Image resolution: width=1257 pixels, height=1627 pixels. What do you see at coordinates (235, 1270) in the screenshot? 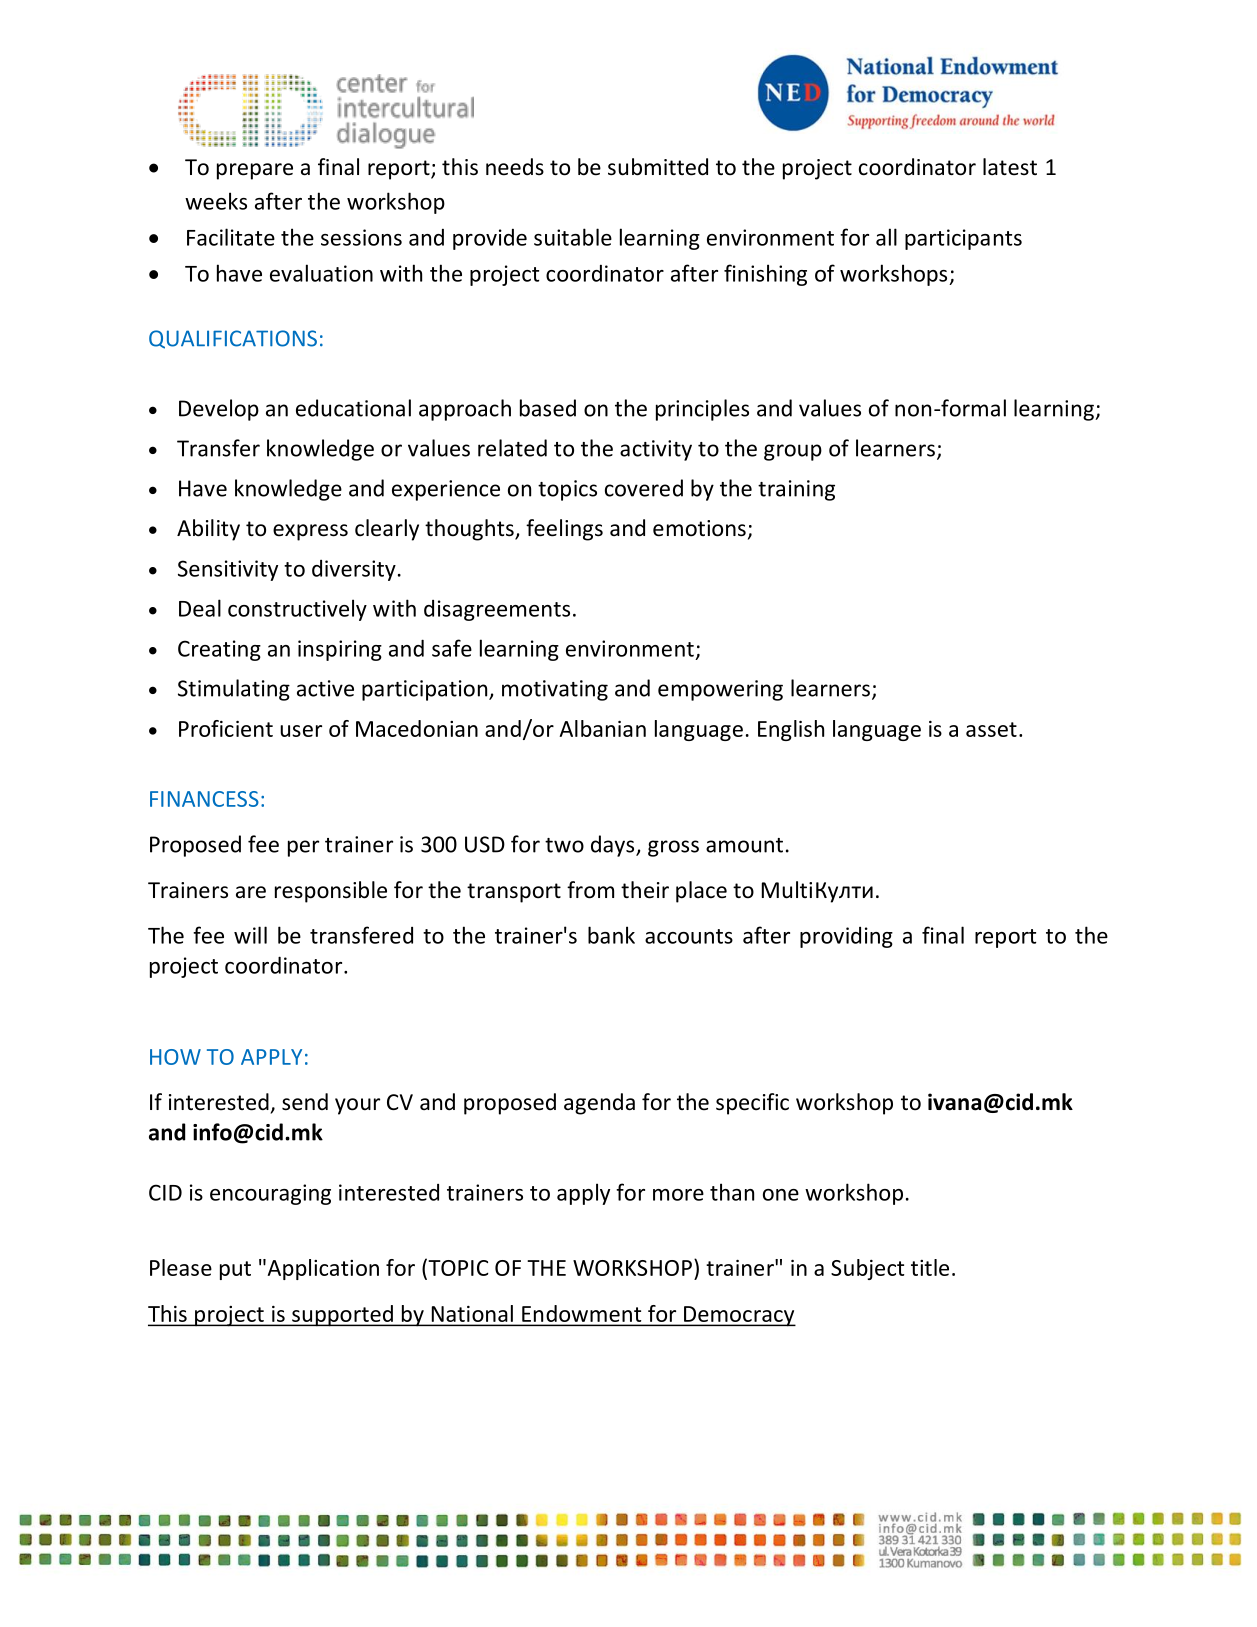
I see `put` at bounding box center [235, 1270].
